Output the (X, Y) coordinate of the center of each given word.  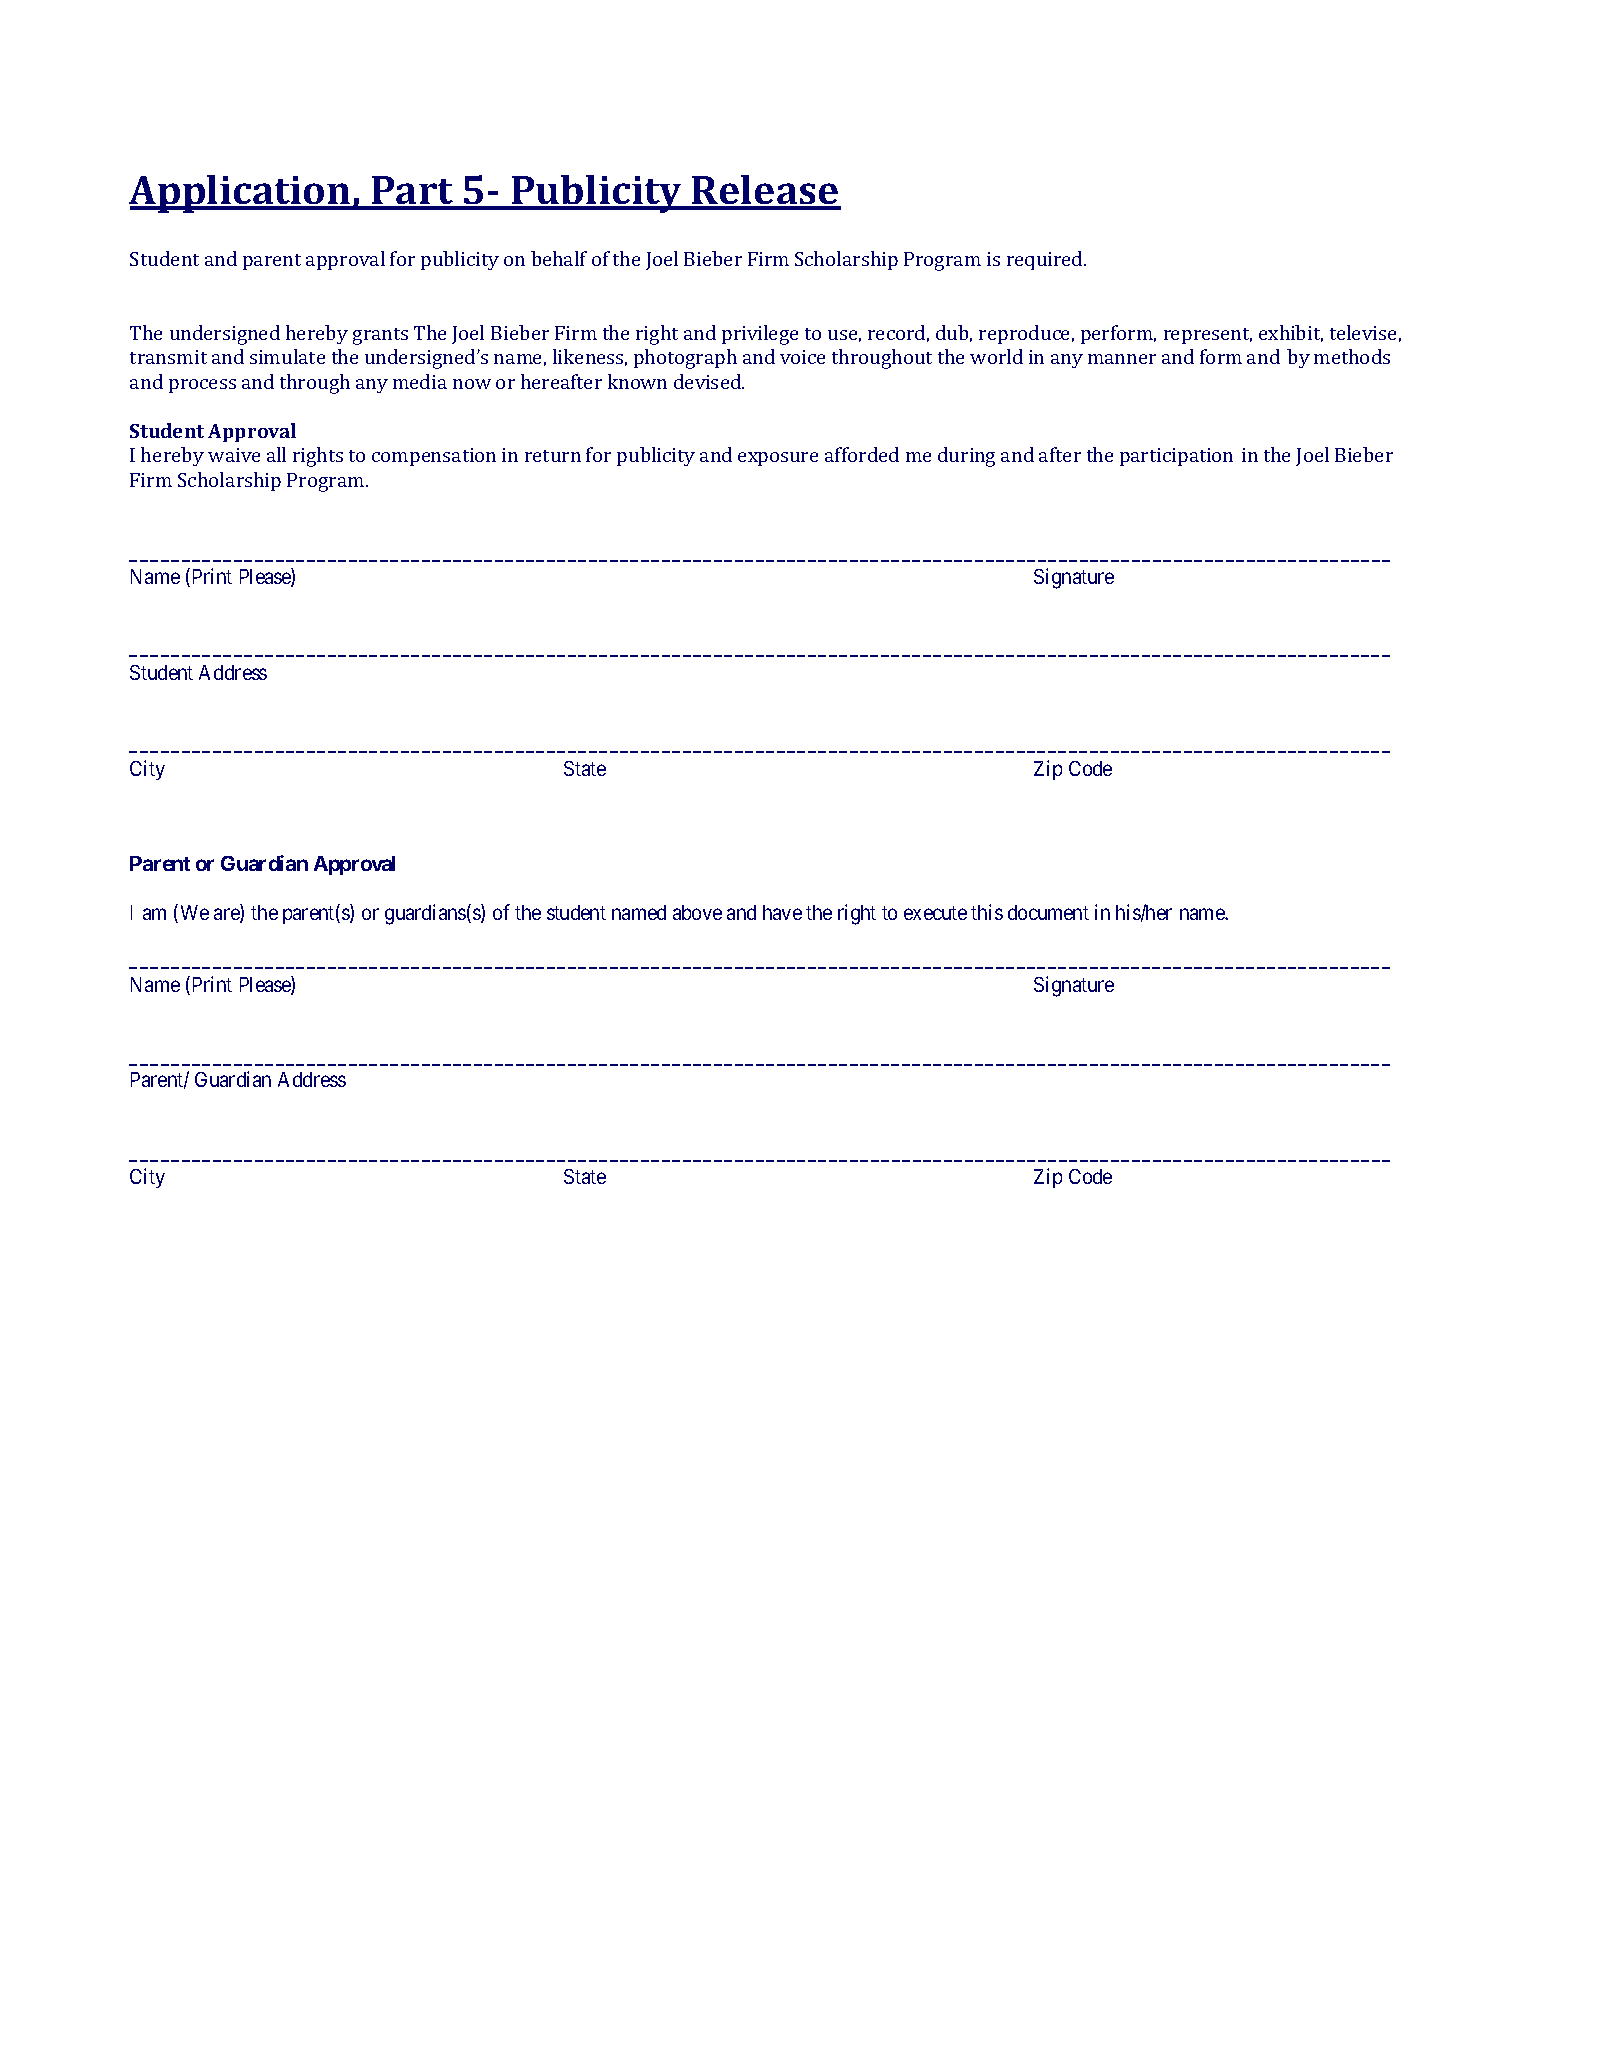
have (782, 912)
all (276, 454)
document (1048, 912)
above (697, 912)
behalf (559, 258)
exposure (778, 459)
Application (241, 194)
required (1046, 260)
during (966, 457)
